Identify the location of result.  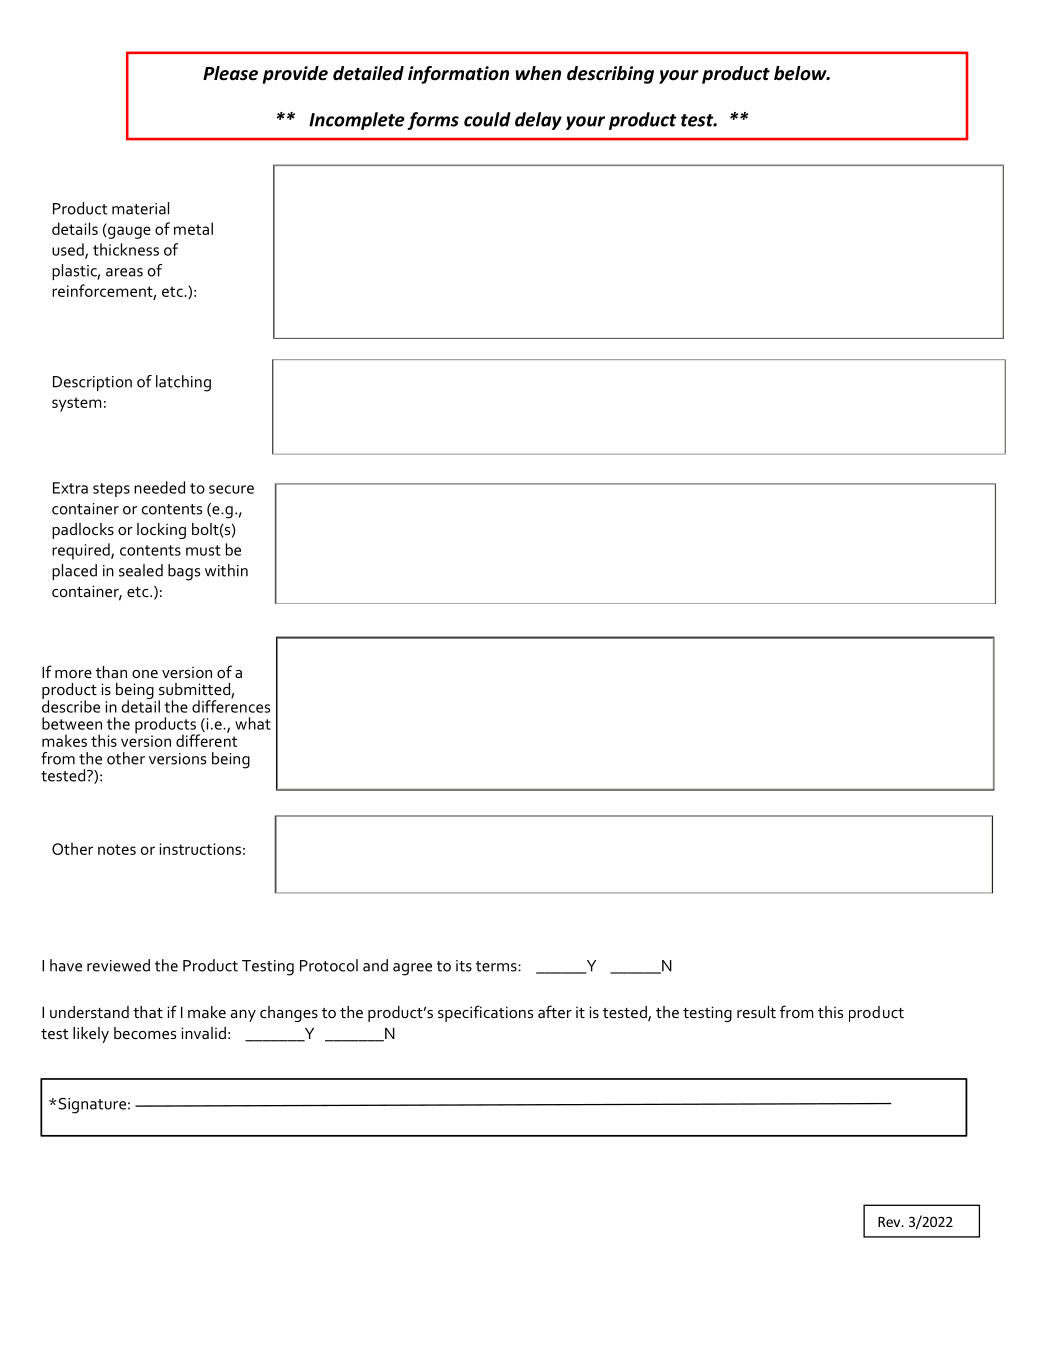
(756, 1012).
